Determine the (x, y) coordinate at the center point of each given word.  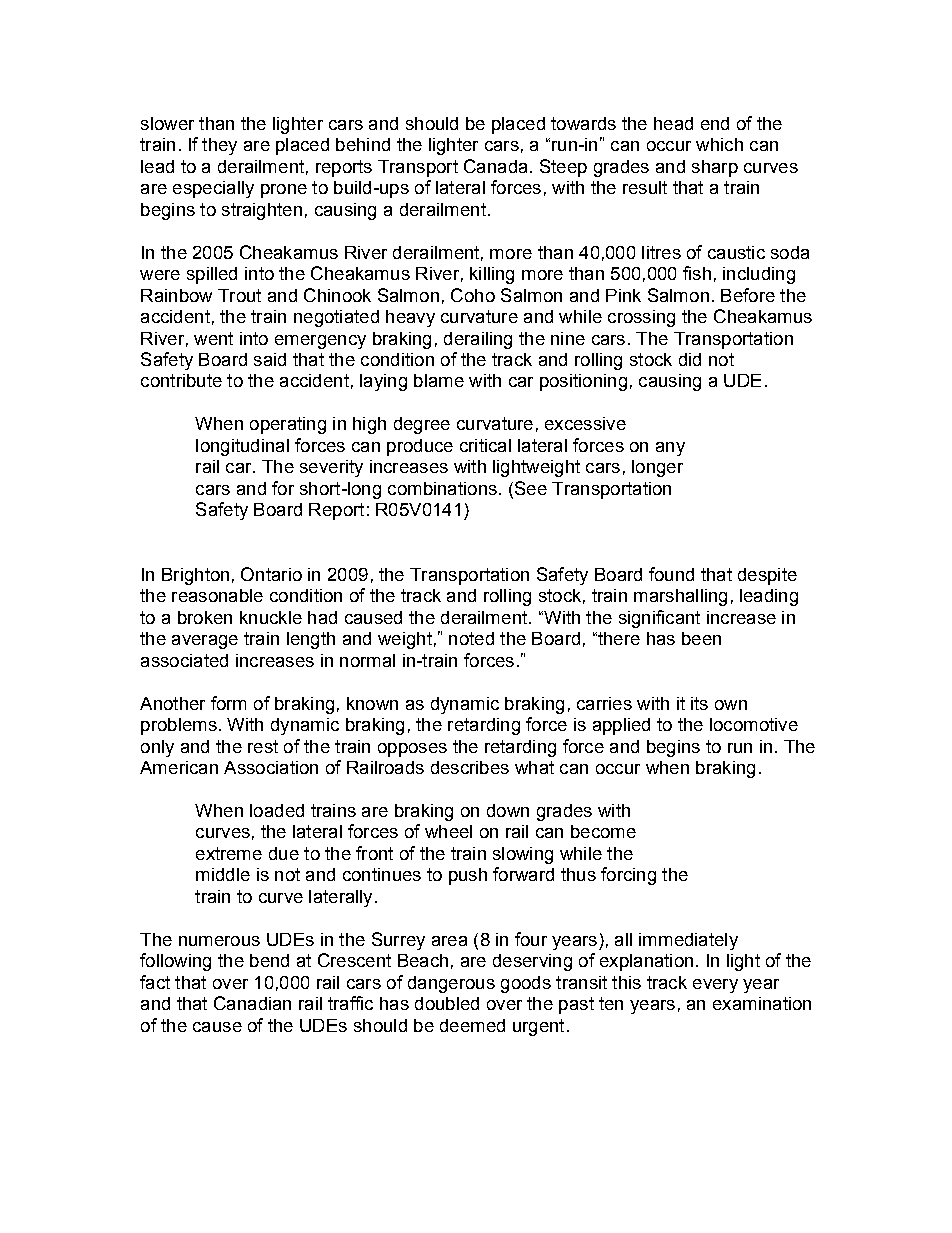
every (715, 986)
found (671, 574)
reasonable (217, 595)
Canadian (252, 1003)
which (719, 144)
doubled (447, 1003)
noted (471, 638)
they (219, 146)
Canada (495, 166)
